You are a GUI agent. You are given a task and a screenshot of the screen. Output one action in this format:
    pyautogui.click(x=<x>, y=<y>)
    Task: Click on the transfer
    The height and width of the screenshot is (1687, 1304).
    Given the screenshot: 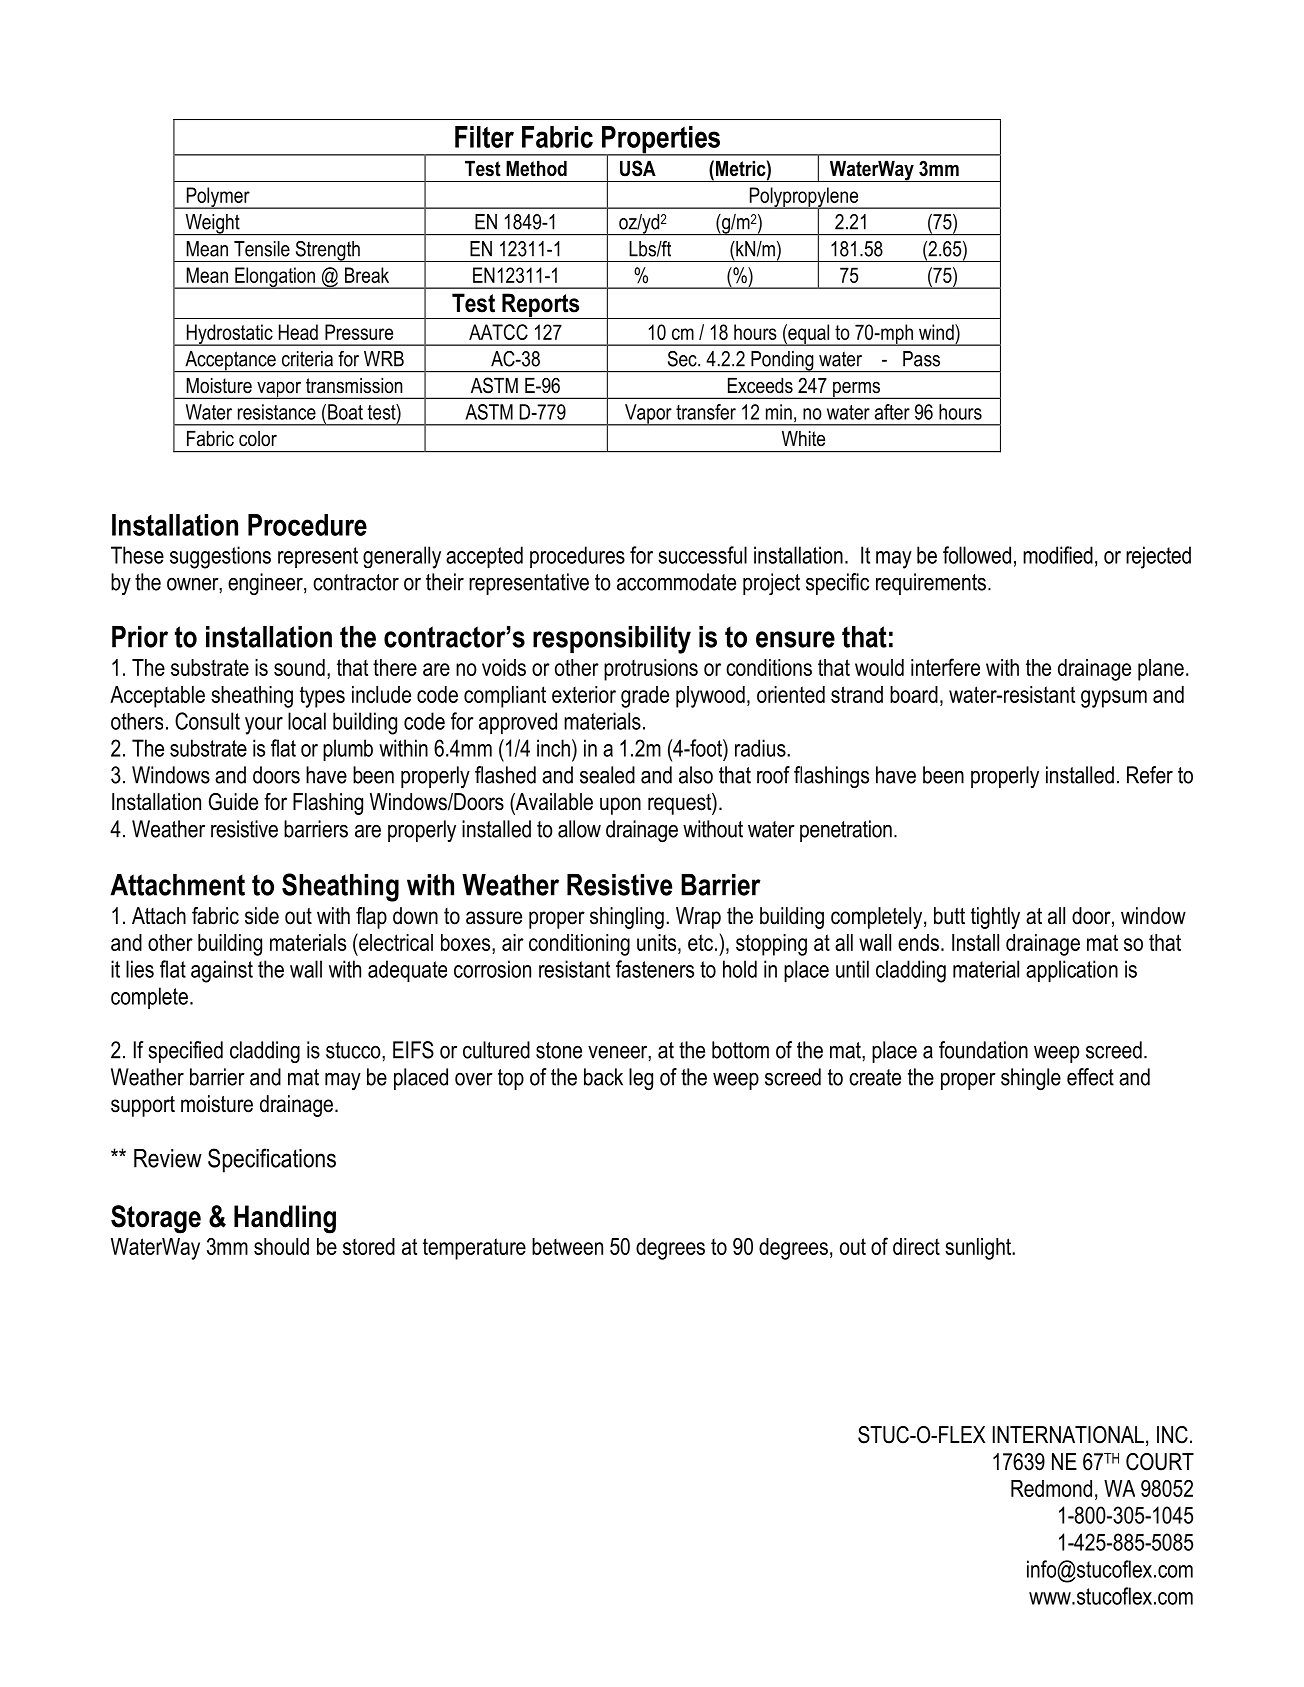 What is the action you would take?
    pyautogui.click(x=706, y=412)
